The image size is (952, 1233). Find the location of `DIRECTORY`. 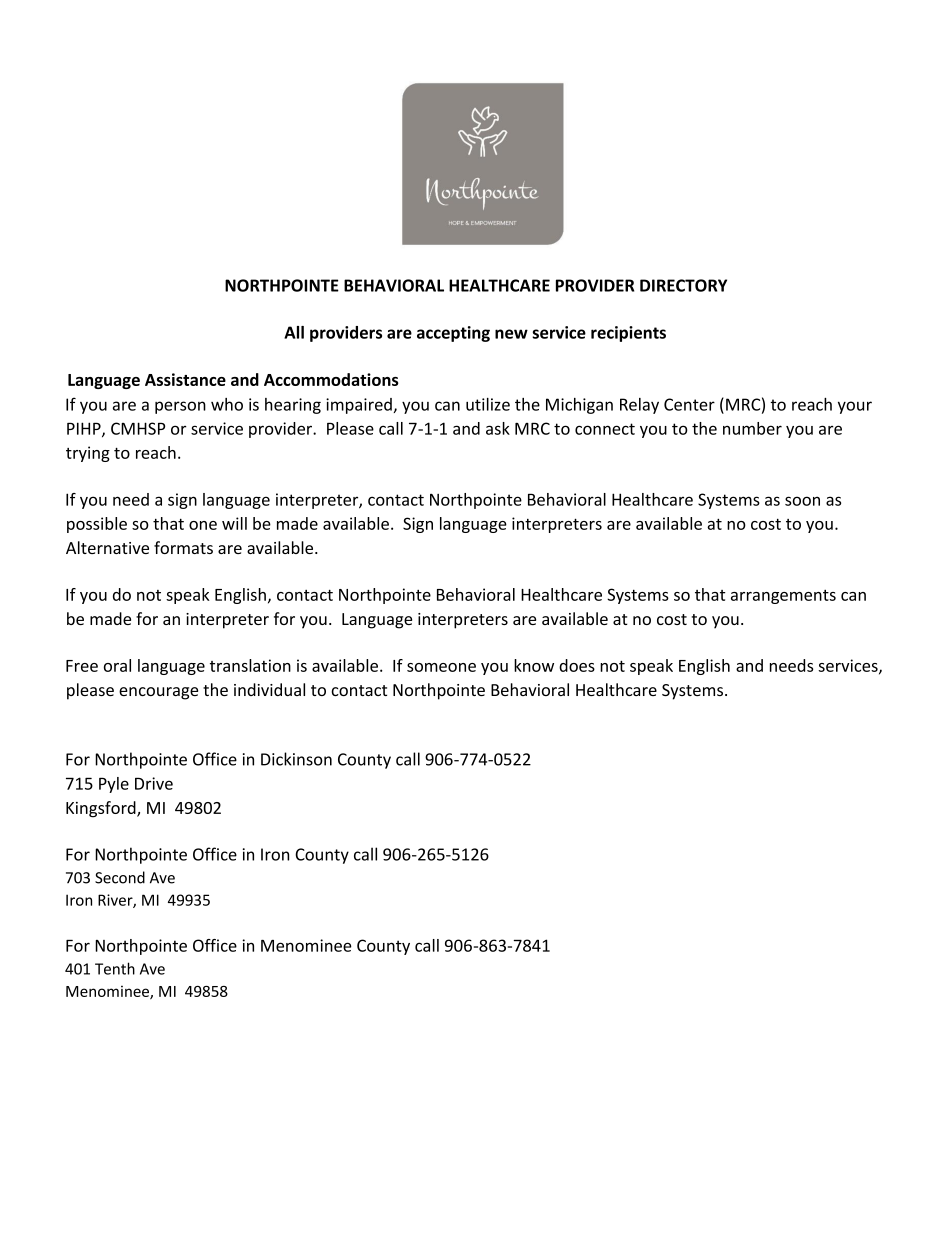

DIRECTORY is located at coordinates (683, 285).
